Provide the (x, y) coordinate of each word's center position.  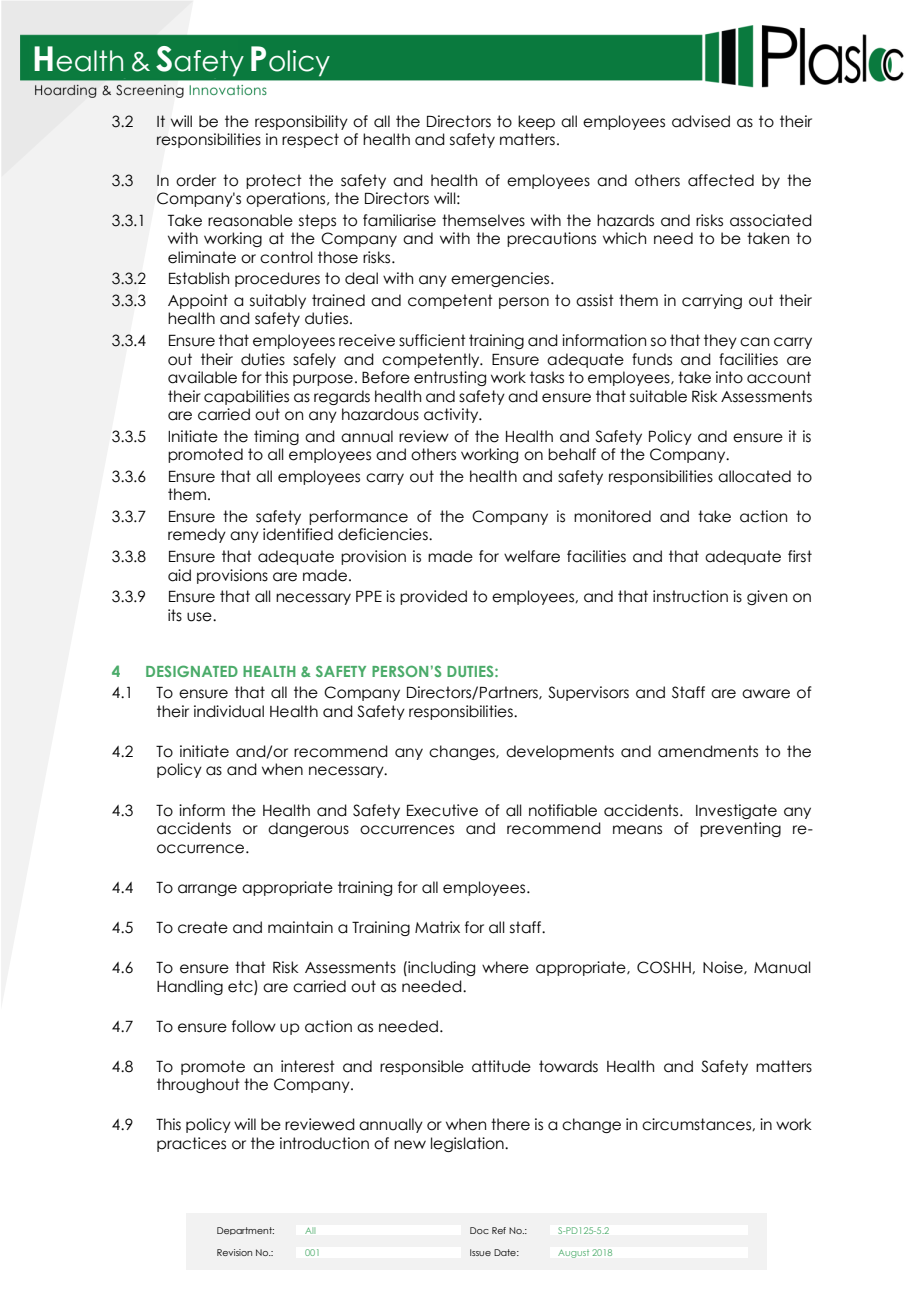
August (573, 1254)
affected (721, 180)
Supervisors (588, 693)
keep (536, 122)
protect (274, 181)
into (729, 377)
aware (766, 694)
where (505, 967)
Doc (479, 1230)
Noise (724, 968)
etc (241, 987)
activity (452, 415)
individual (229, 711)
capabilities (246, 397)
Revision (234, 1252)
